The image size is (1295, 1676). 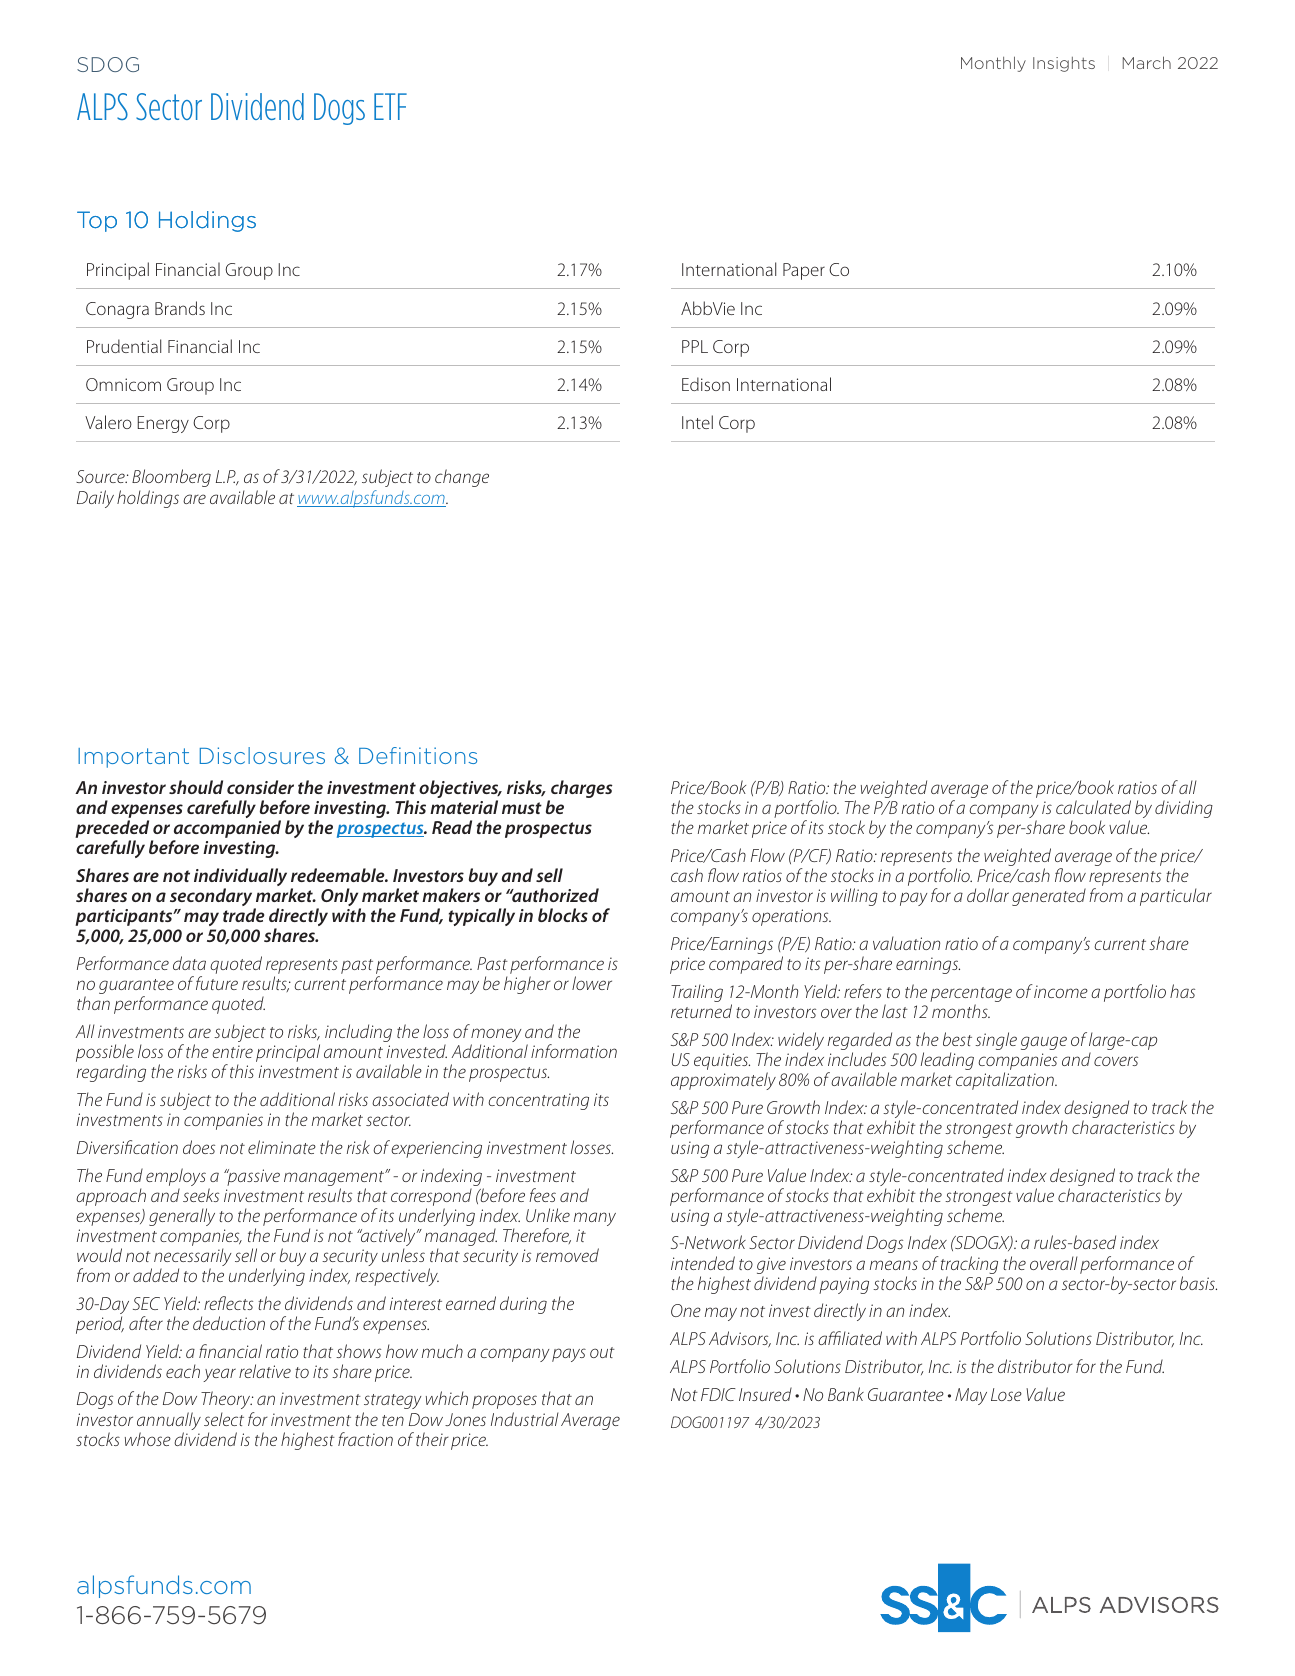 What do you see at coordinates (1061, 991) in the screenshot?
I see `income` at bounding box center [1061, 991].
